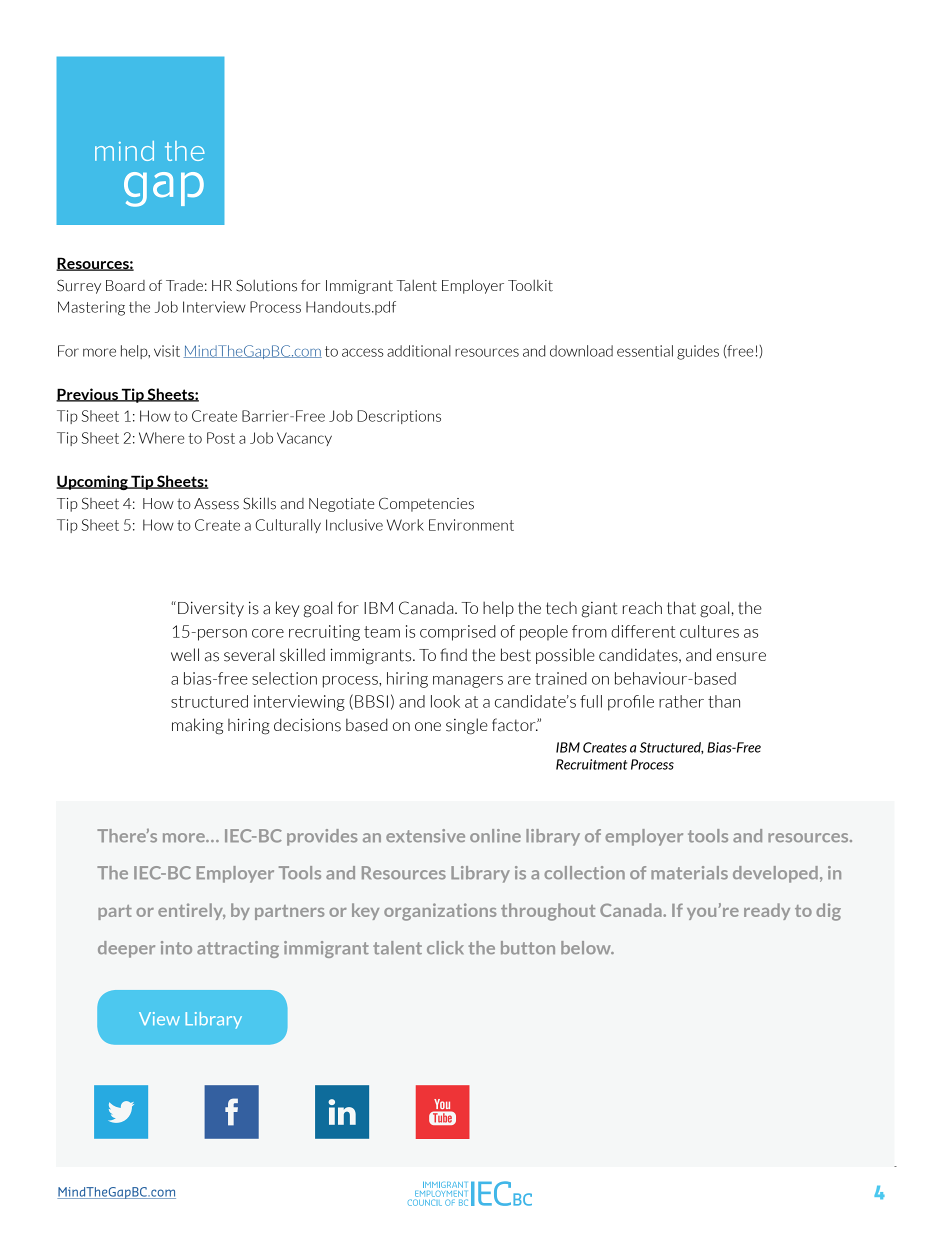 Image resolution: width=952 pixels, height=1233 pixels. What do you see at coordinates (211, 609) in the image?
I see `Diversity` at bounding box center [211, 609].
